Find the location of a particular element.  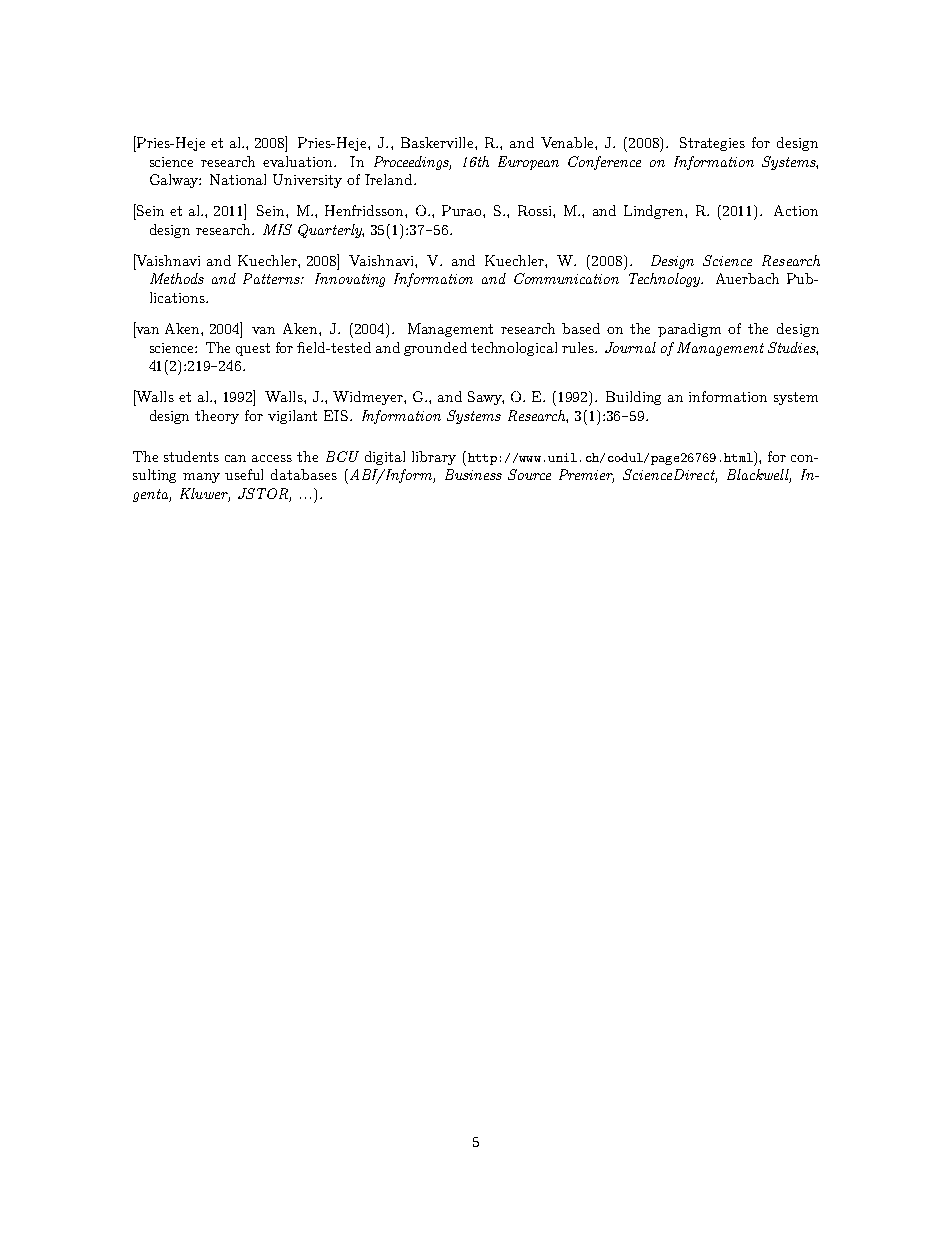

paradigm is located at coordinates (689, 330).
